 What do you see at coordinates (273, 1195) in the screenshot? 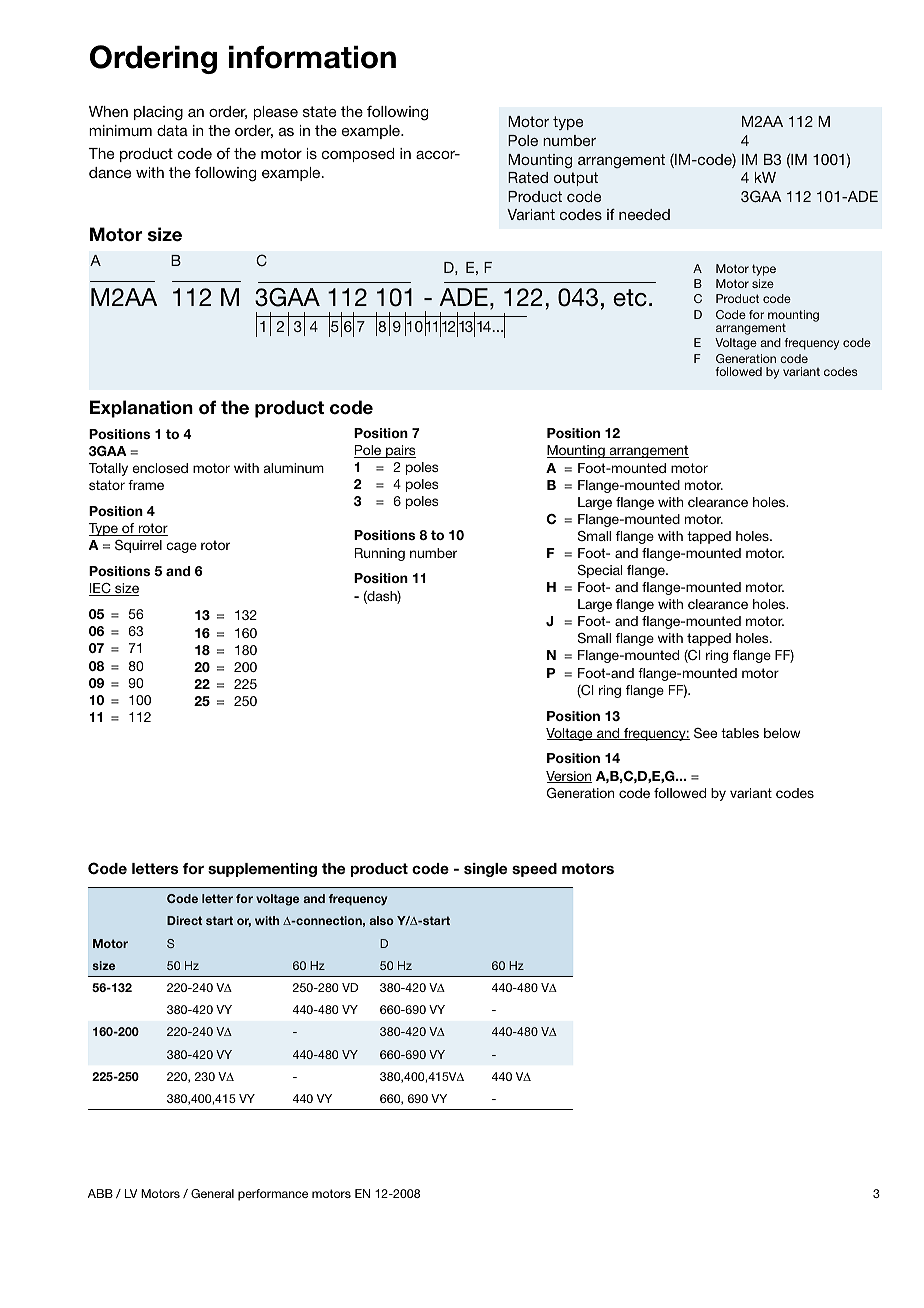
I see `performance` at bounding box center [273, 1195].
